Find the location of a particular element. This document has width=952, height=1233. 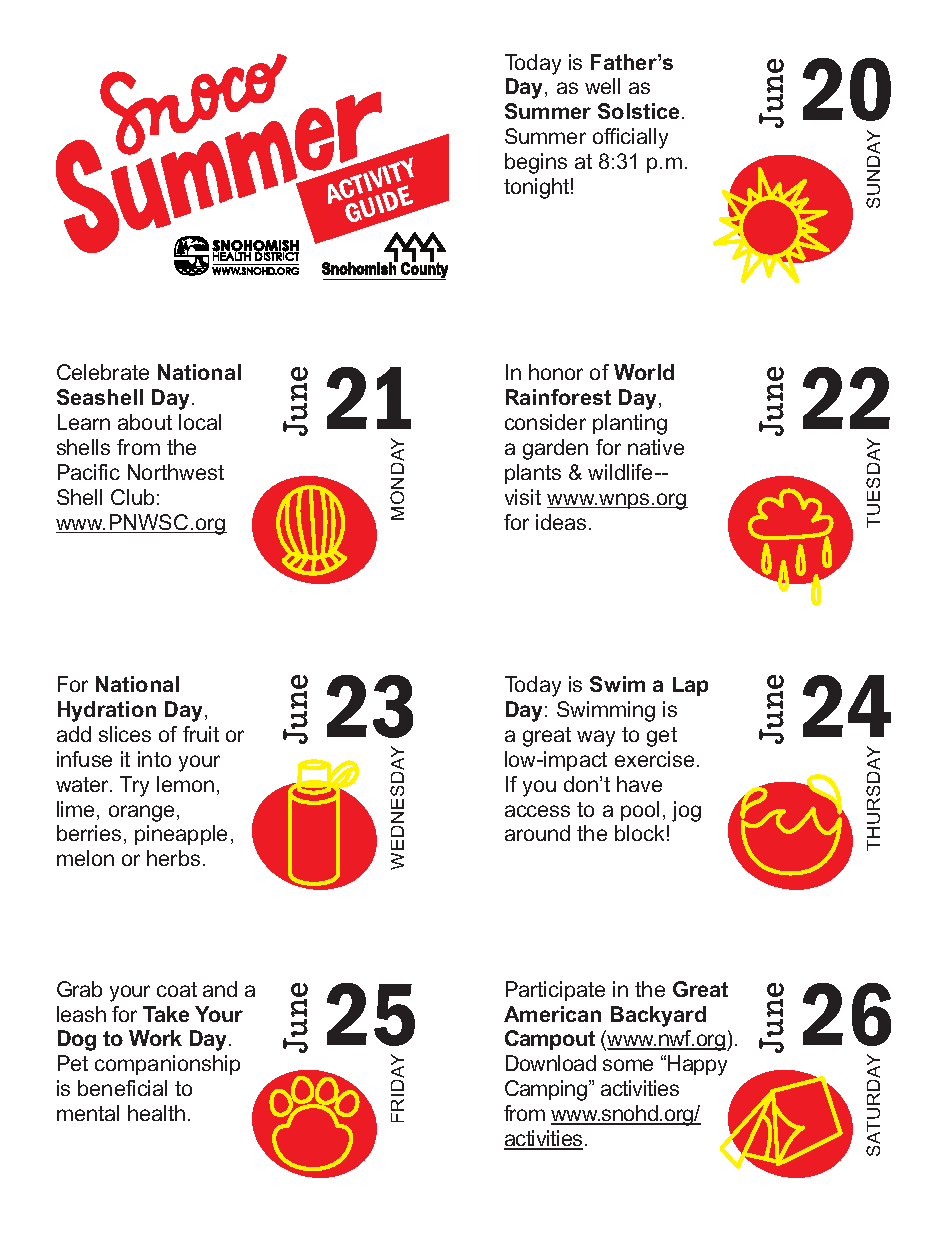

exercise is located at coordinates (654, 759).
